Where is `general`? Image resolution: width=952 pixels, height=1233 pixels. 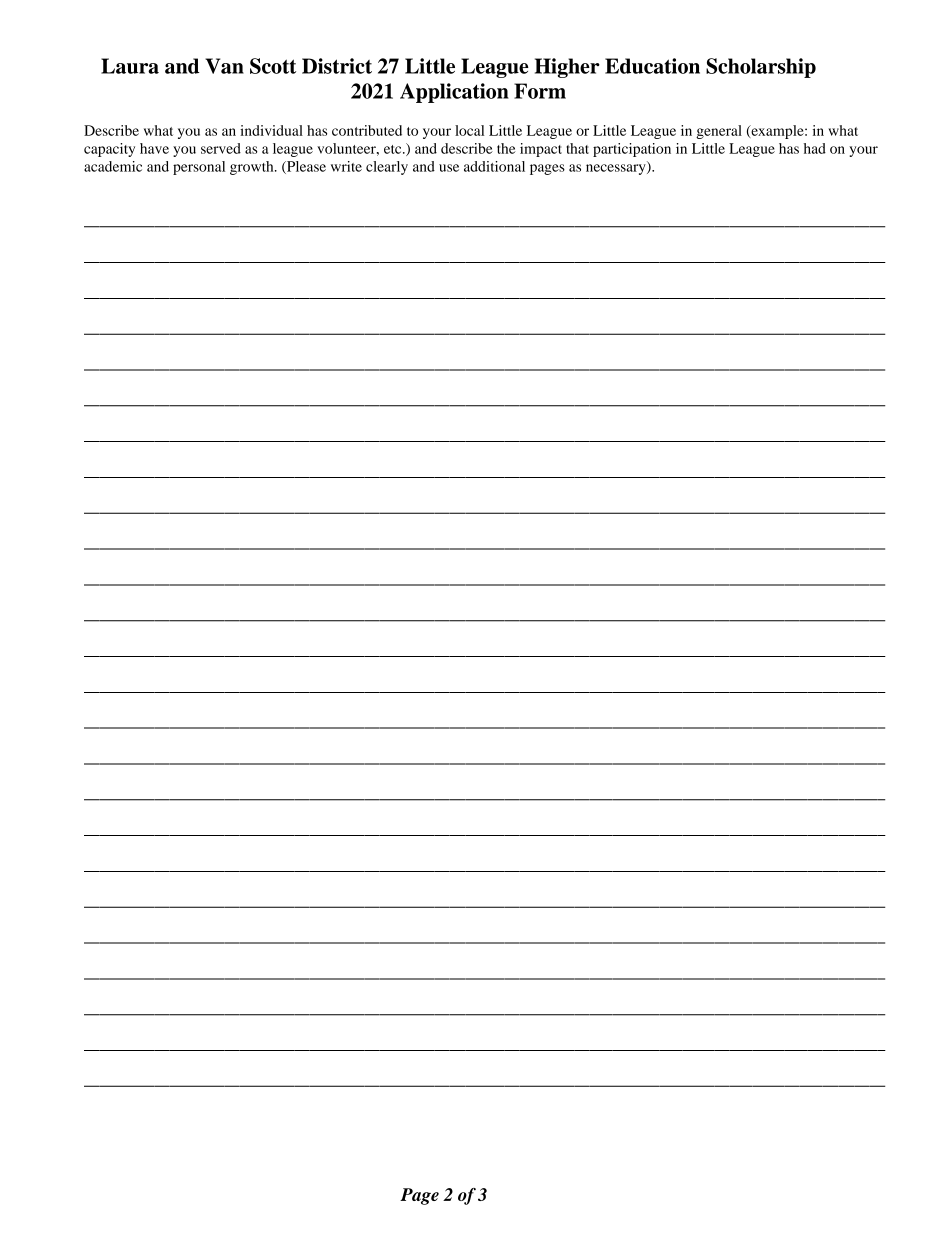
general is located at coordinates (719, 132).
